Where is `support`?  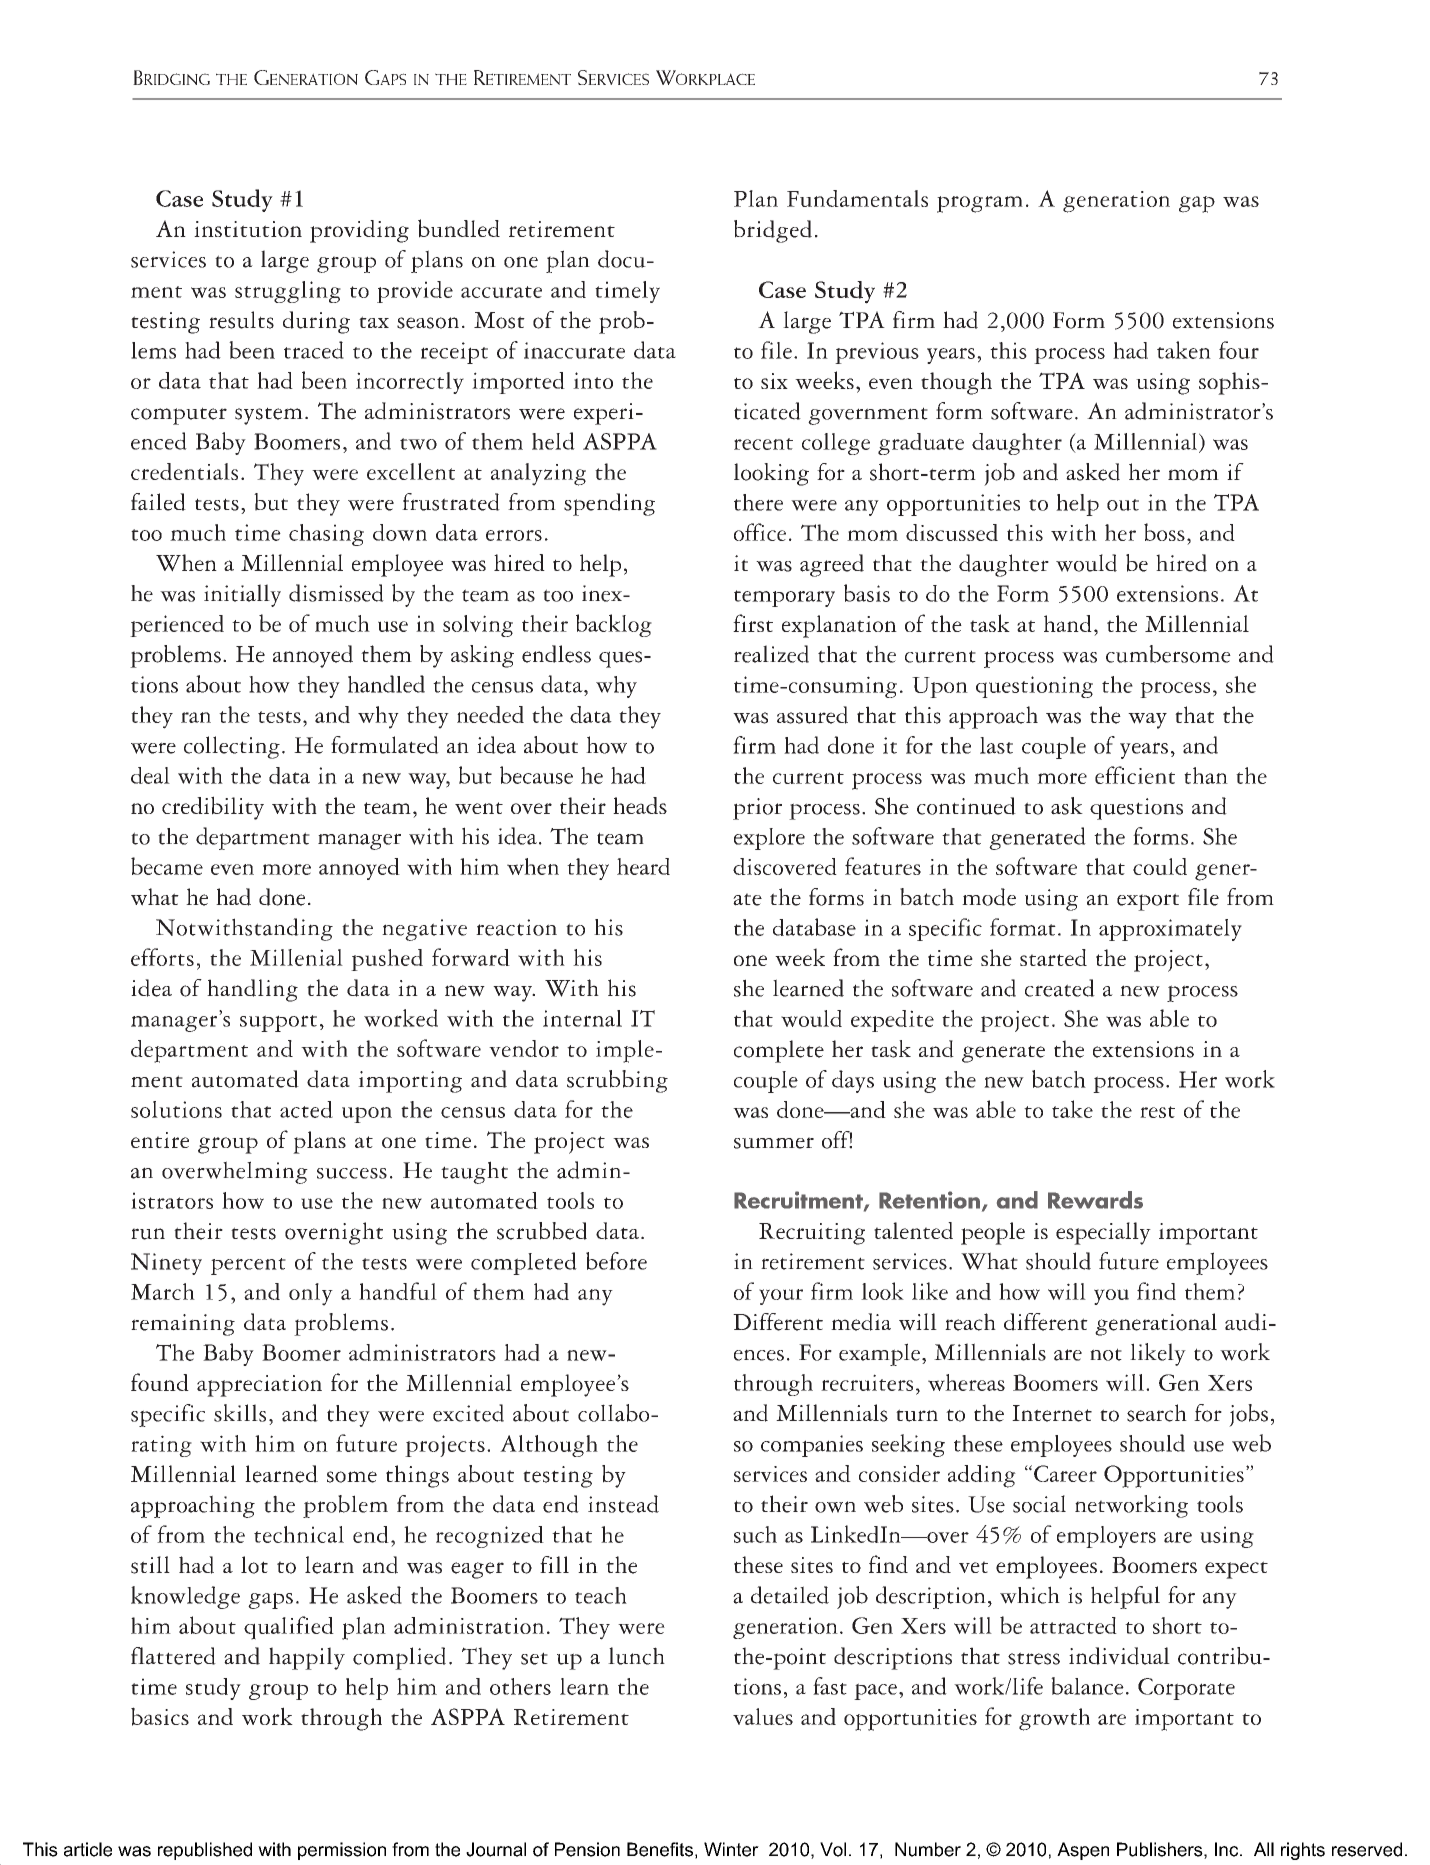 support is located at coordinates (278, 1023).
